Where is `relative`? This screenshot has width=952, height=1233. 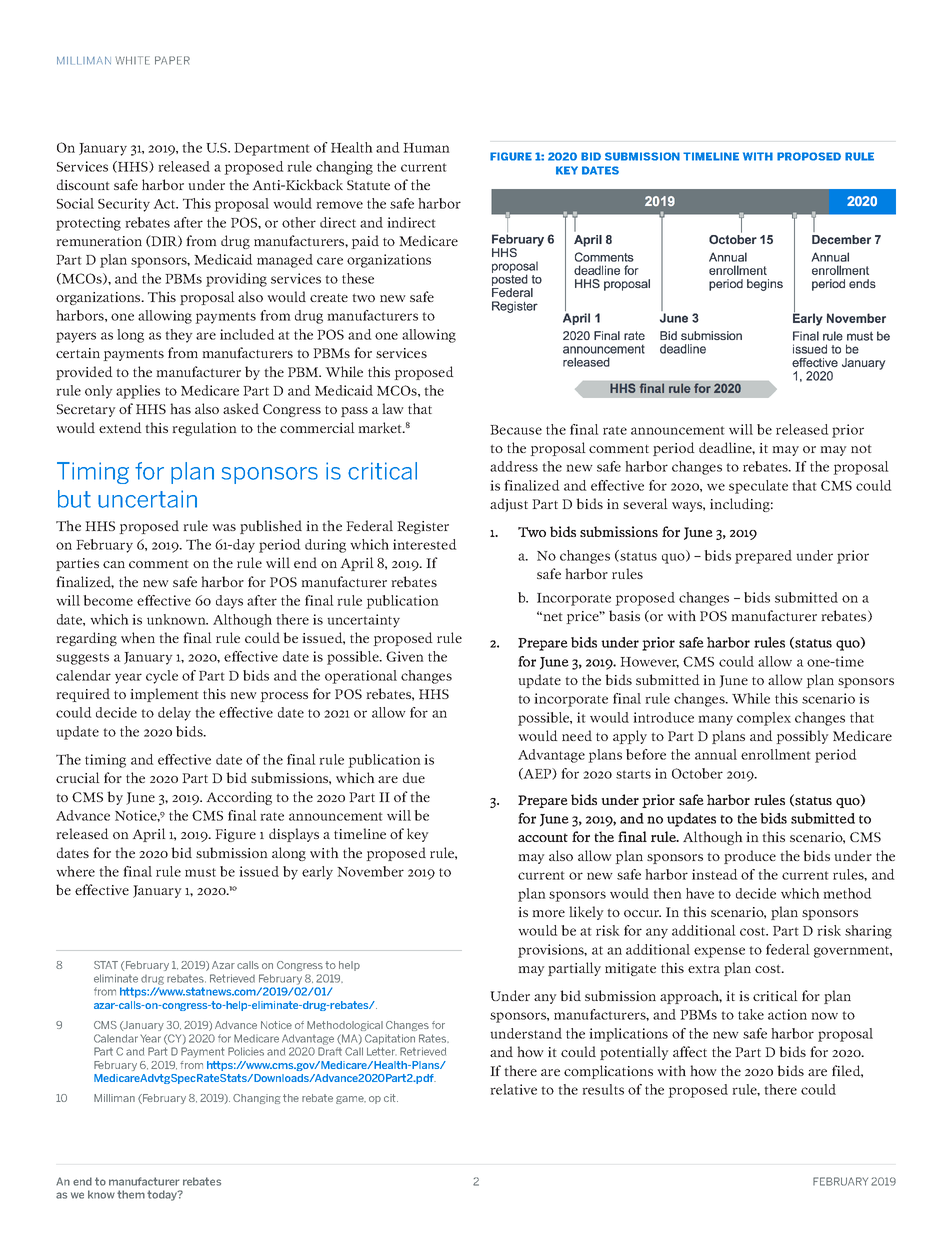
relative is located at coordinates (513, 1089).
